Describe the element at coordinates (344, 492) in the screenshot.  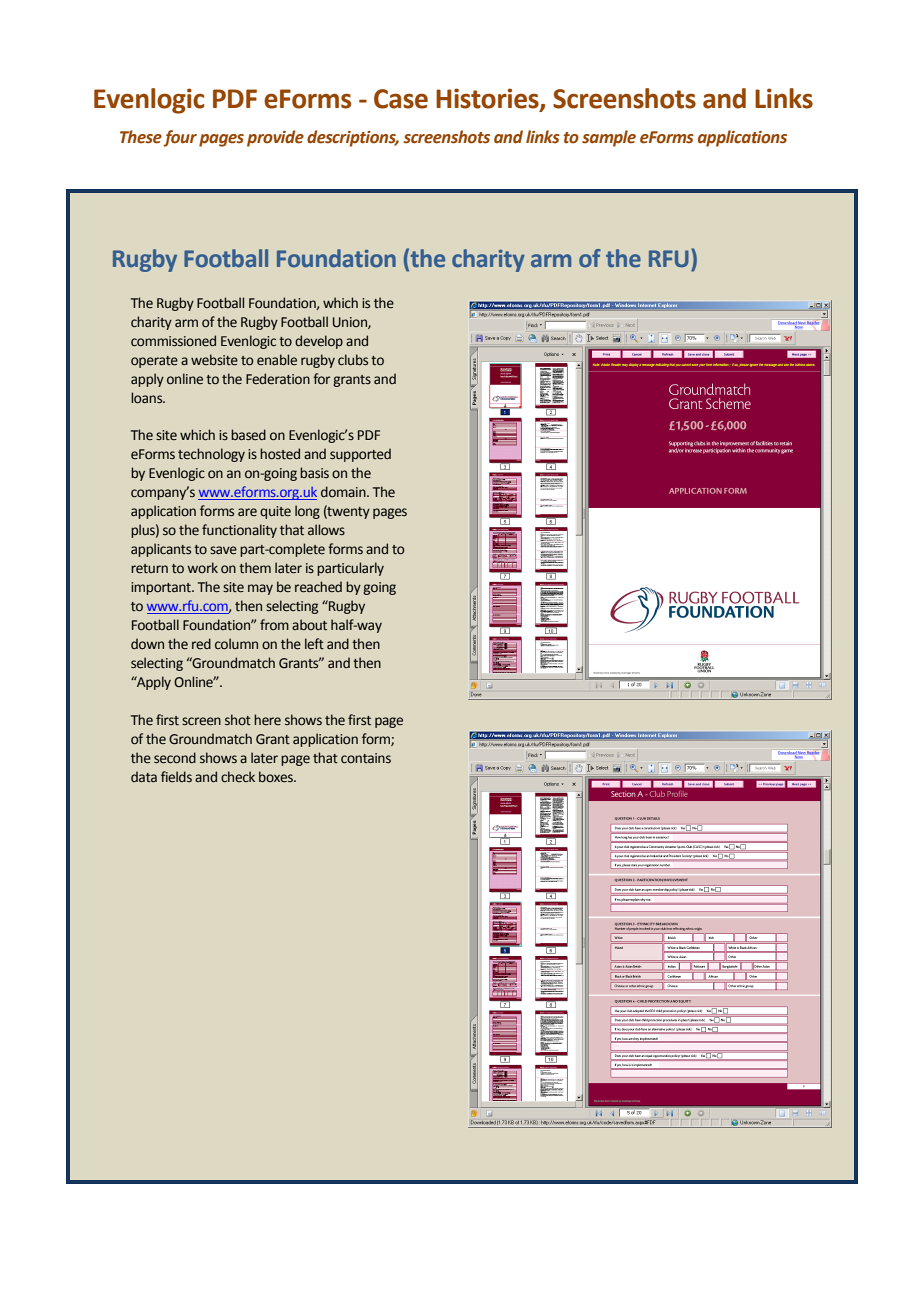
I see `domain` at that location.
